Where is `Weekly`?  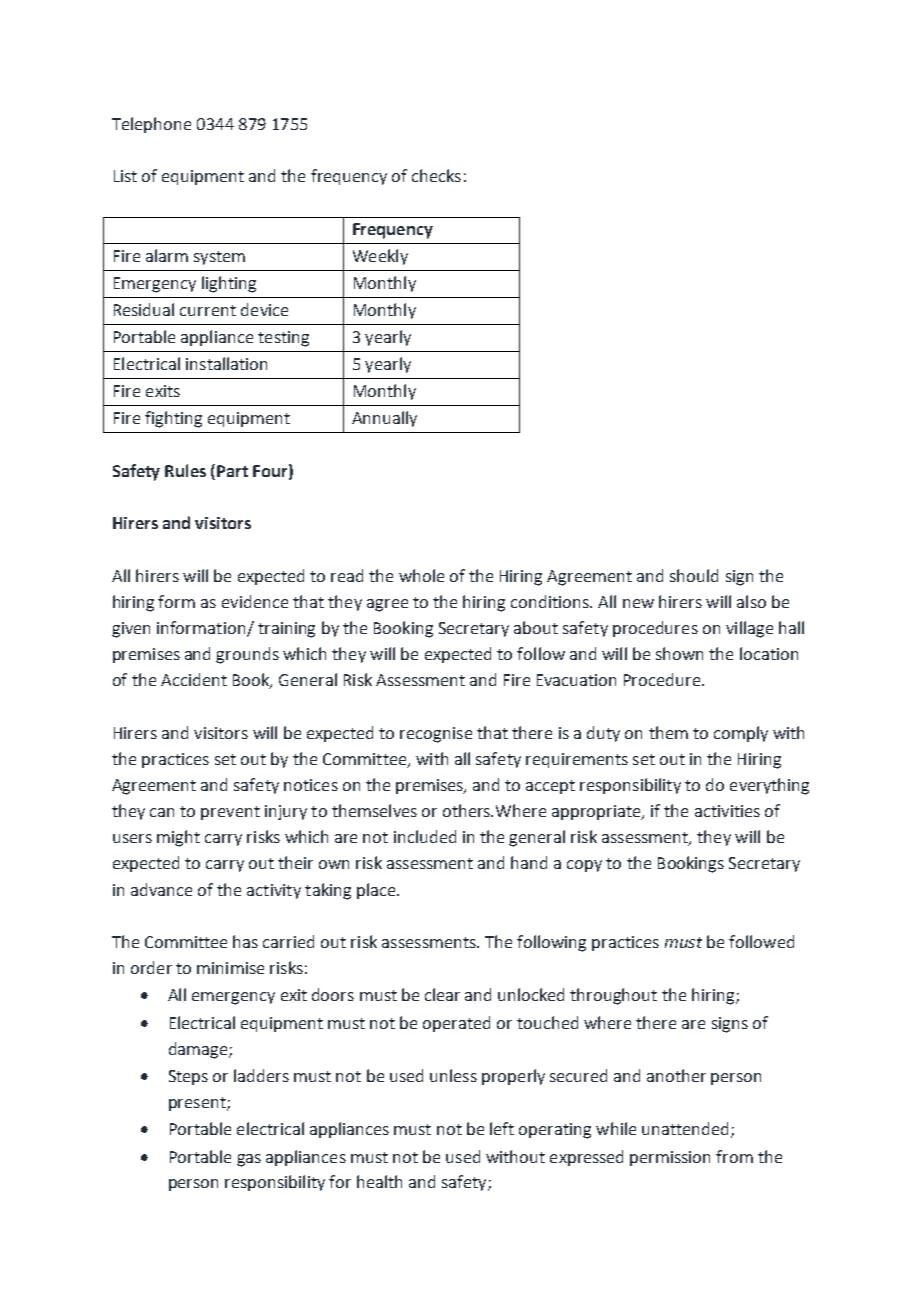 Weekly is located at coordinates (380, 257).
